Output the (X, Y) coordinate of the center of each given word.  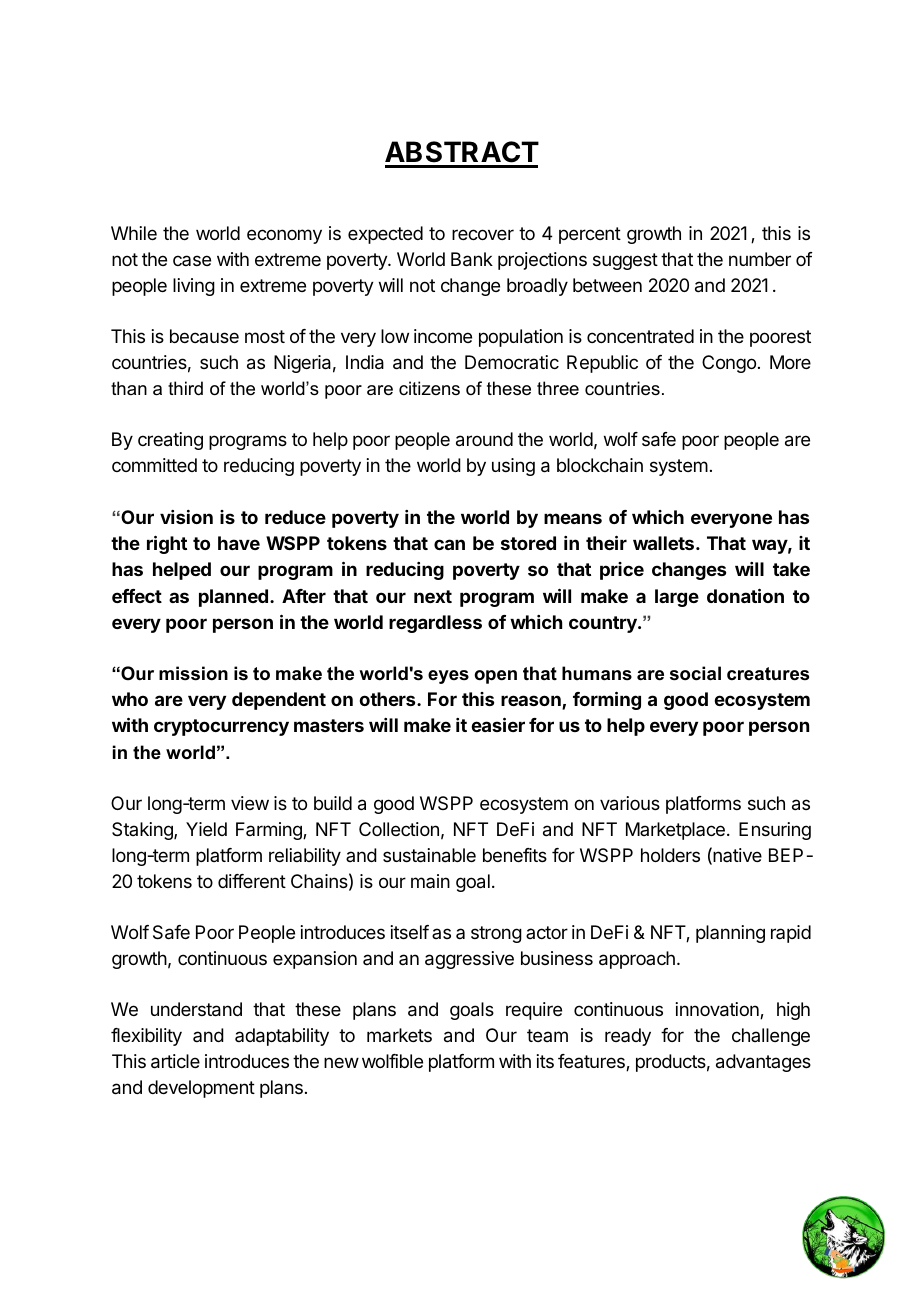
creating (170, 441)
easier (498, 724)
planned (233, 598)
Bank (472, 259)
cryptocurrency (221, 727)
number (760, 259)
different (252, 881)
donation (745, 595)
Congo (729, 364)
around (484, 439)
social (695, 673)
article (175, 1061)
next (433, 596)
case (192, 260)
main (430, 881)
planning (730, 934)
